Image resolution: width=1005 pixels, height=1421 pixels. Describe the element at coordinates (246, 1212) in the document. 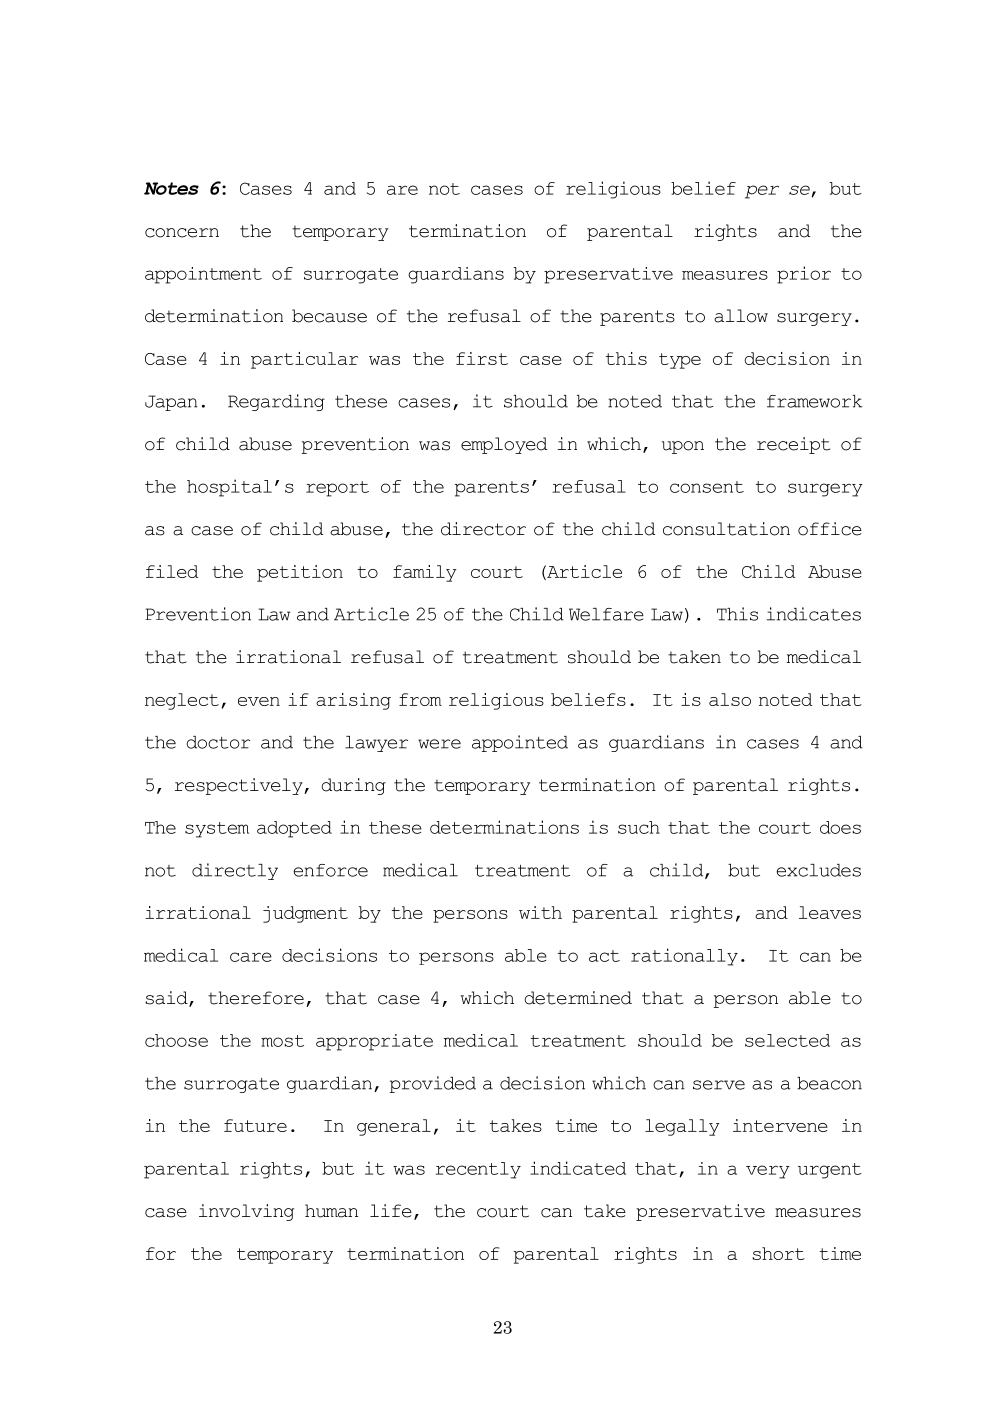

I see `involving` at that location.
